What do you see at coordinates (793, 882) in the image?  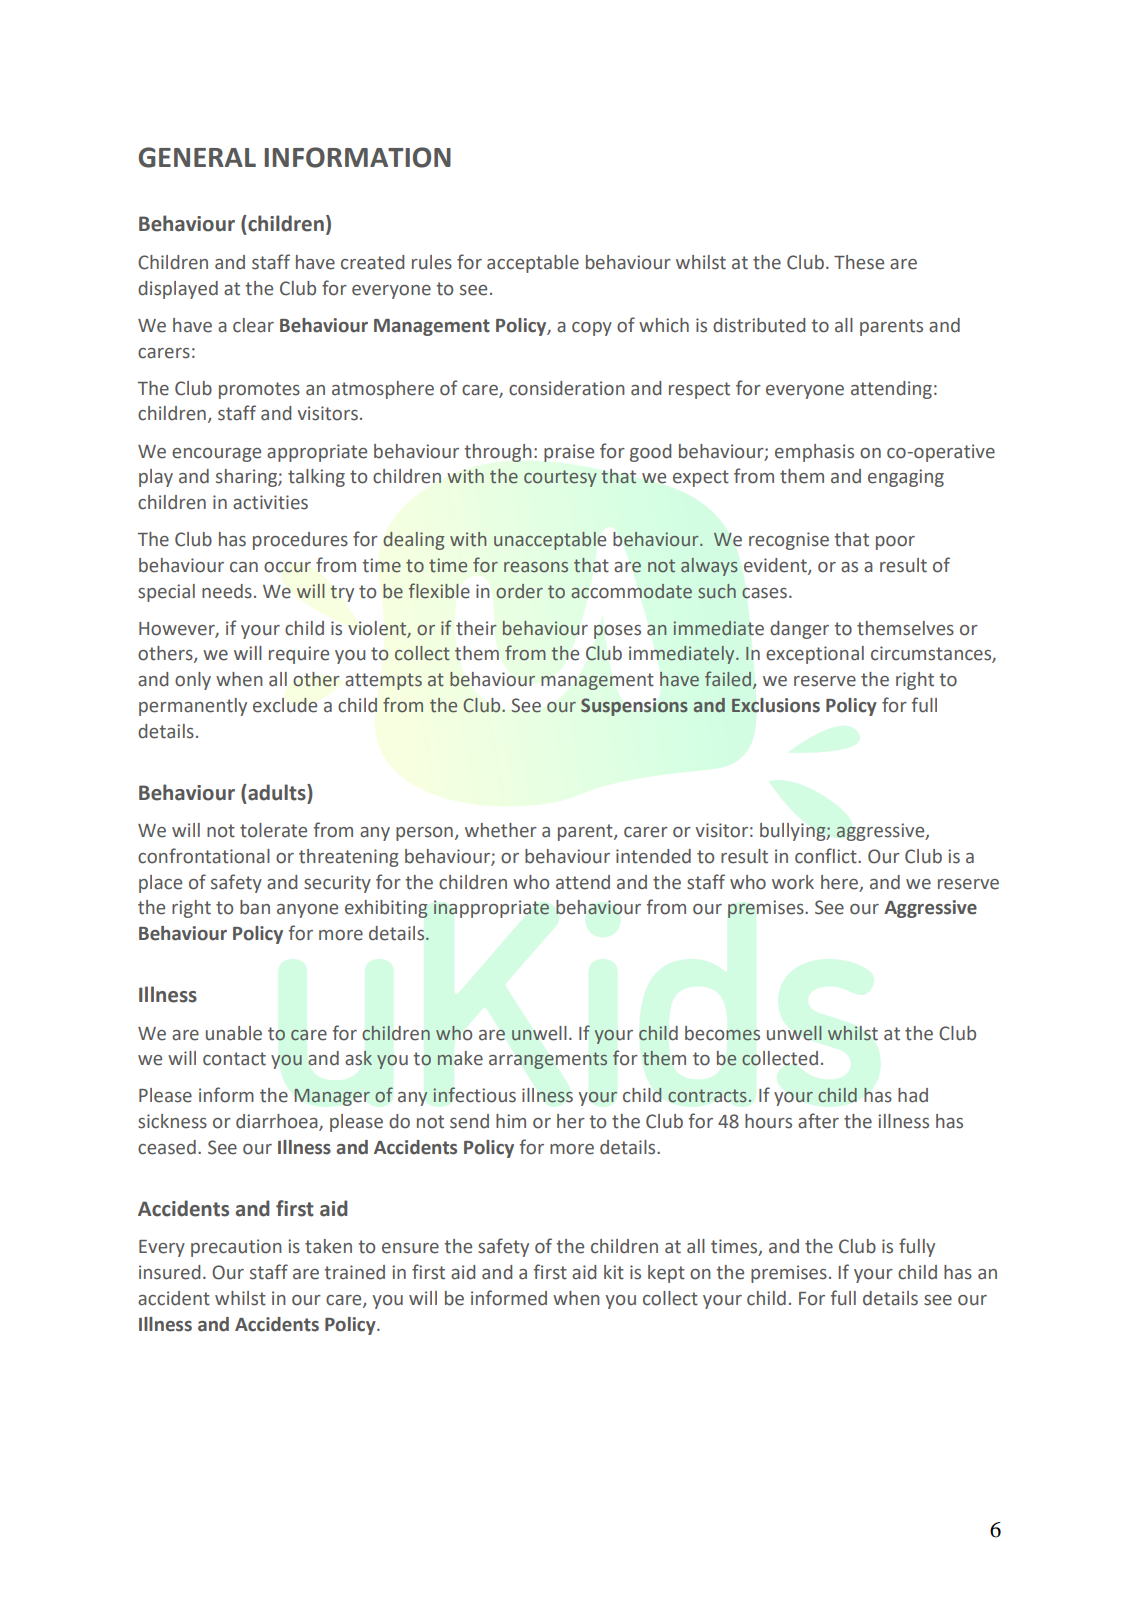 I see `work` at bounding box center [793, 882].
